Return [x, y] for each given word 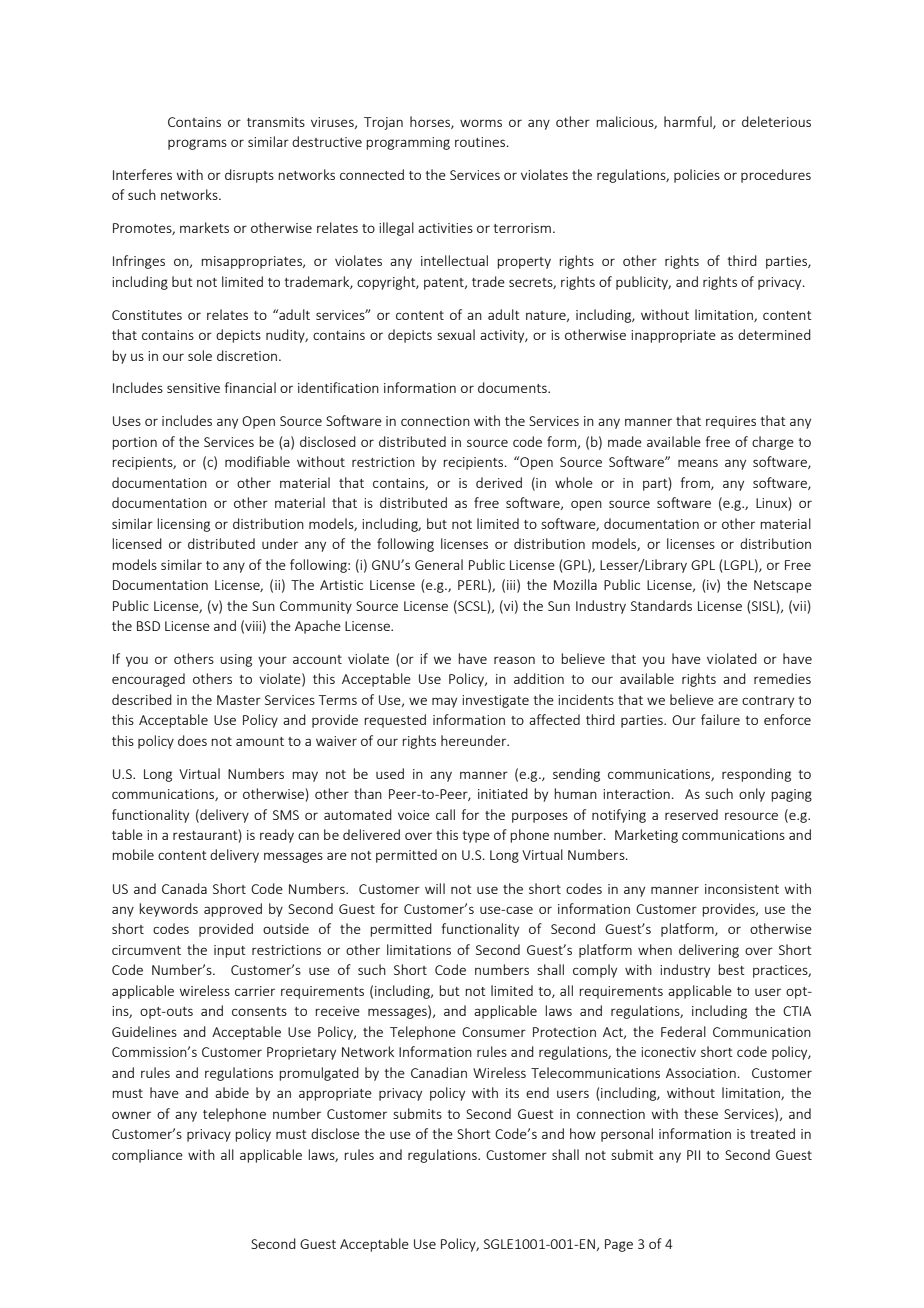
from [696, 483]
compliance [147, 1156]
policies [697, 176]
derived [499, 482]
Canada [184, 888]
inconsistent [742, 889]
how [583, 1133]
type [476, 837]
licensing [183, 525]
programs [197, 144]
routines [481, 142]
